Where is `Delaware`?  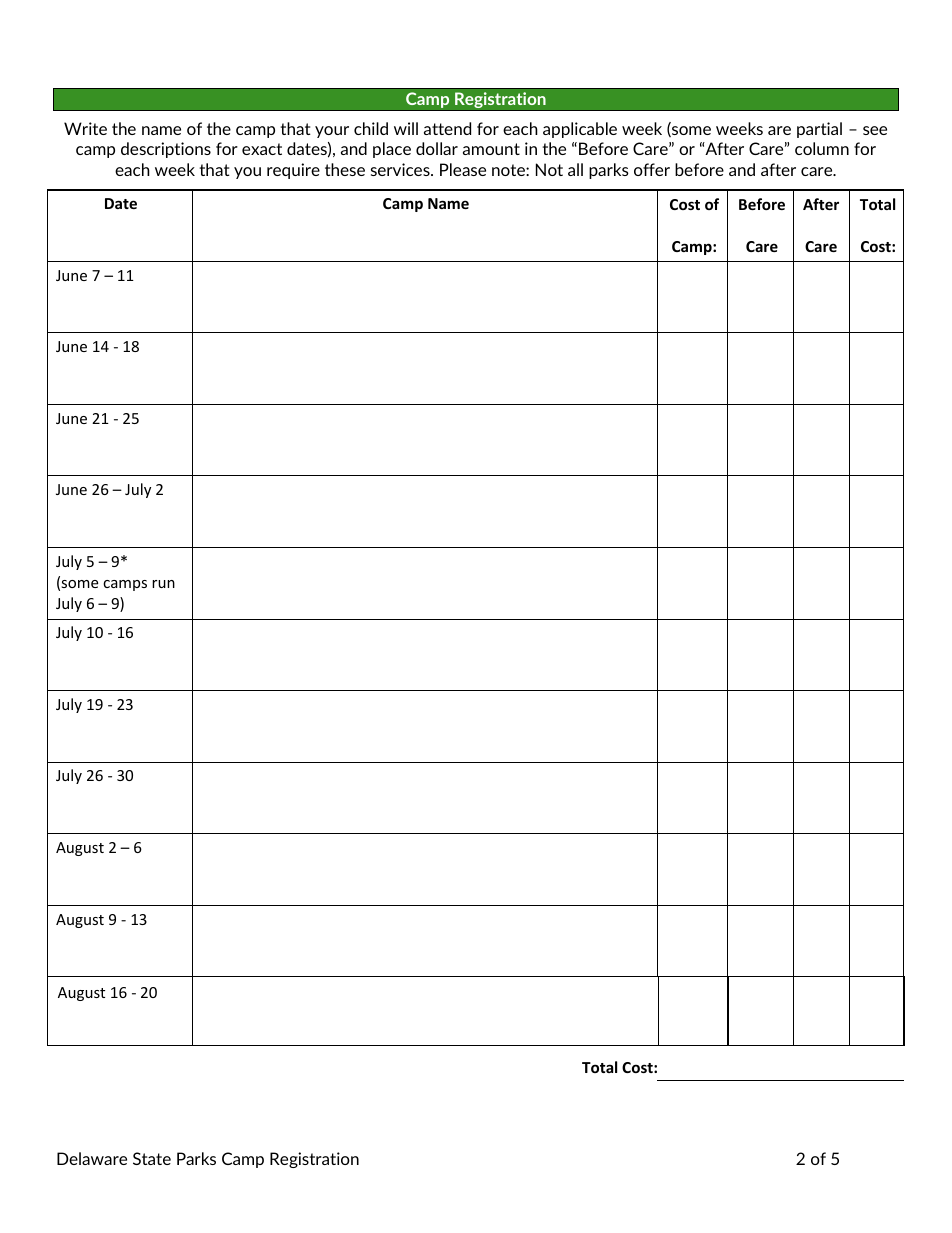
Delaware is located at coordinates (92, 1158).
